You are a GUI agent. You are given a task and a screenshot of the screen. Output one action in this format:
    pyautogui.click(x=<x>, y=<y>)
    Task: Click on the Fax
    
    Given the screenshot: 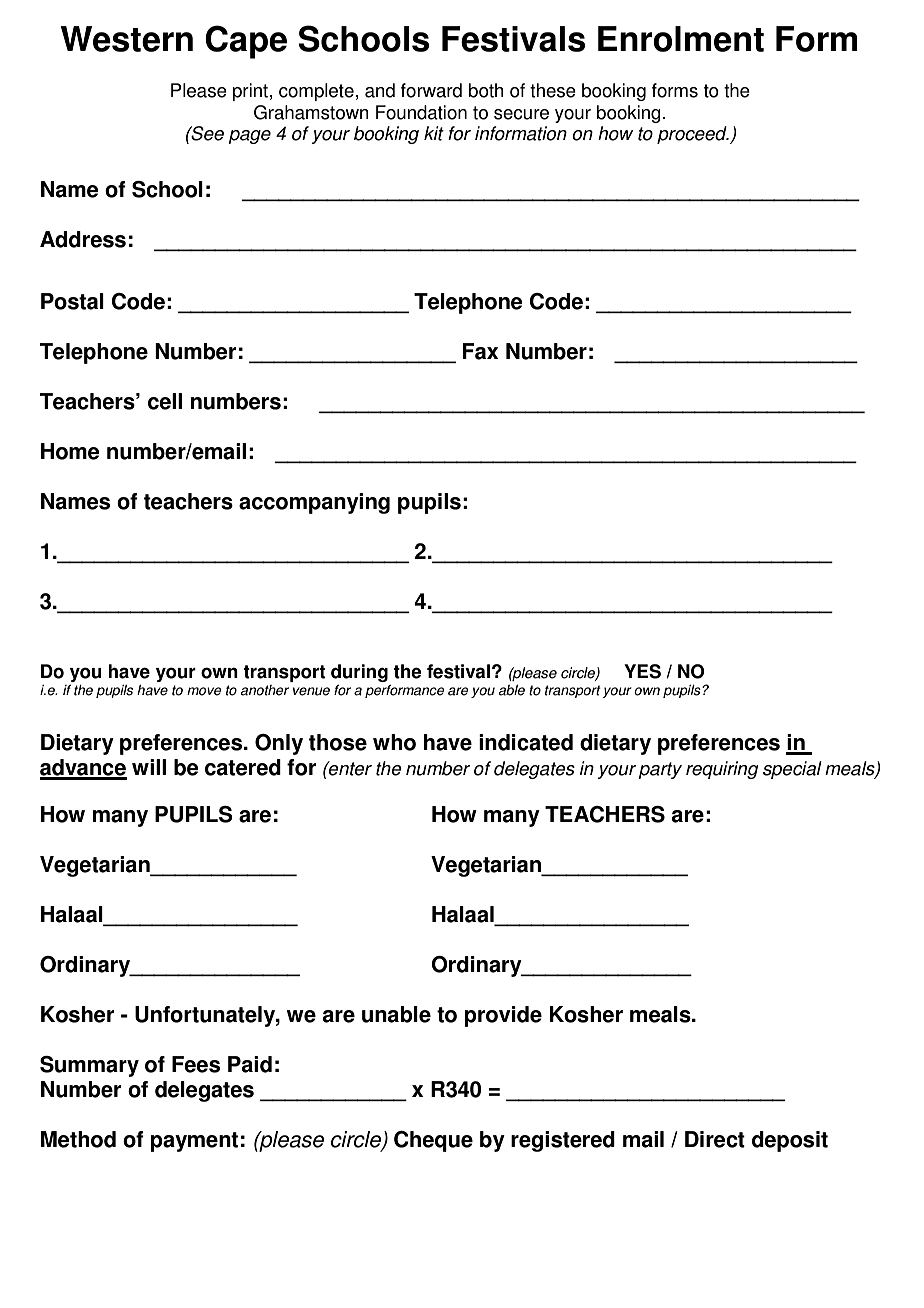 What is the action you would take?
    pyautogui.click(x=480, y=351)
